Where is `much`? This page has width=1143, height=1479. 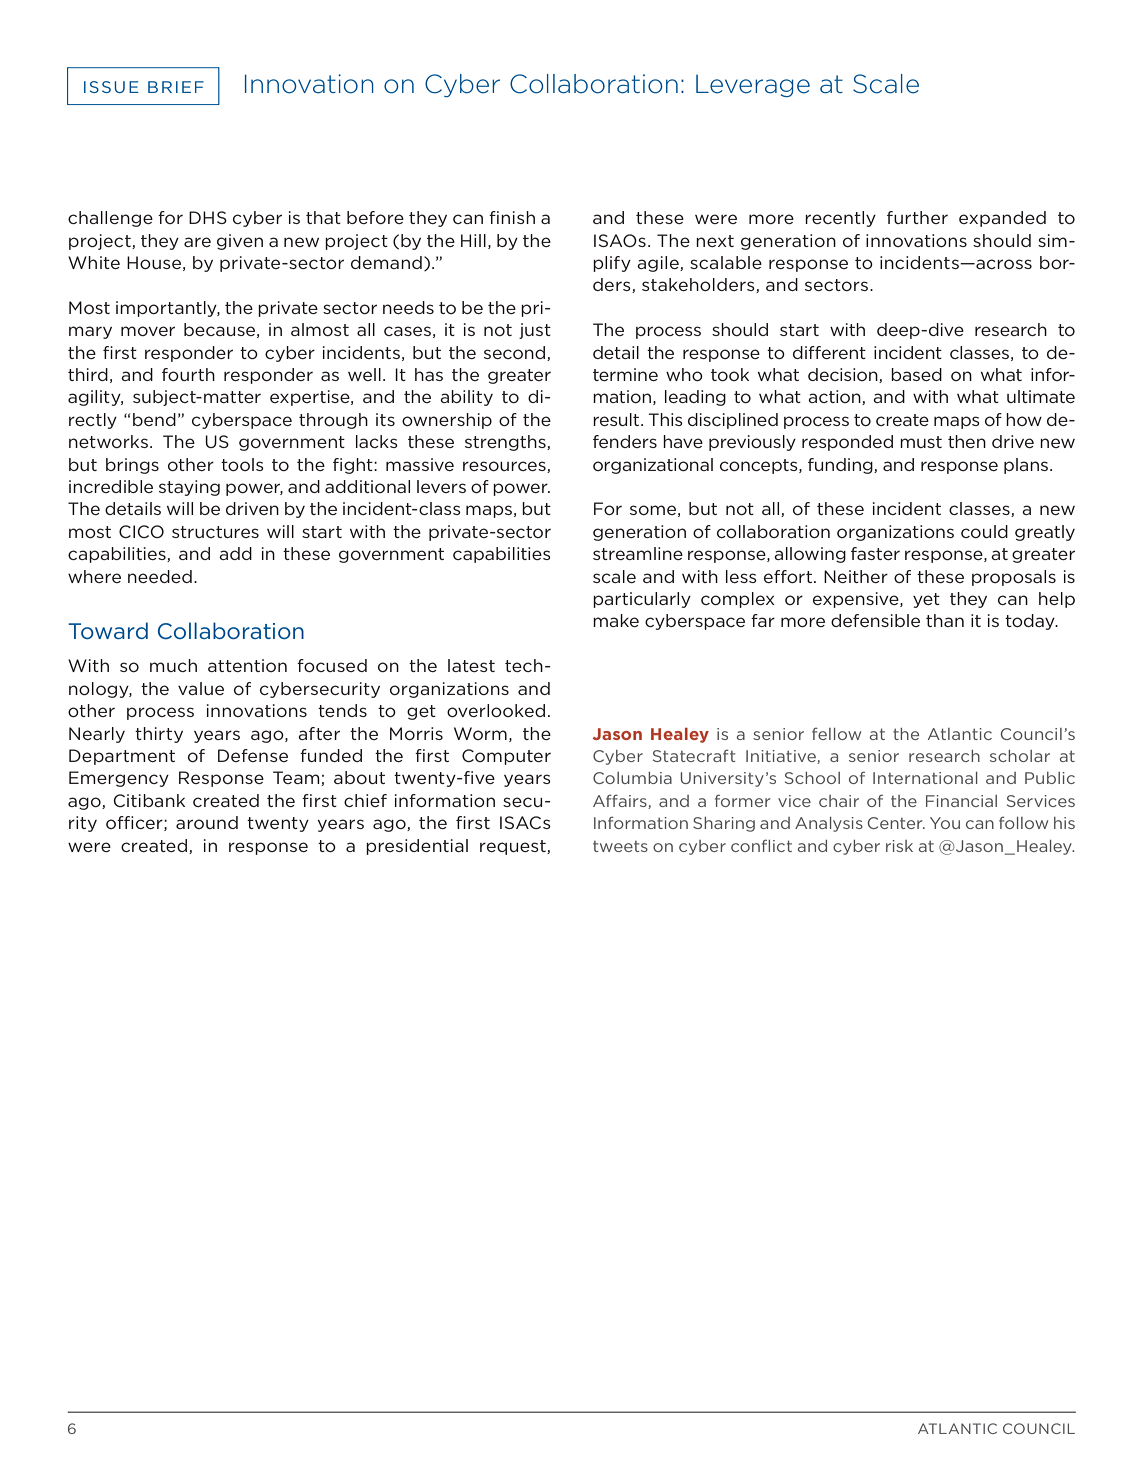 much is located at coordinates (173, 665).
